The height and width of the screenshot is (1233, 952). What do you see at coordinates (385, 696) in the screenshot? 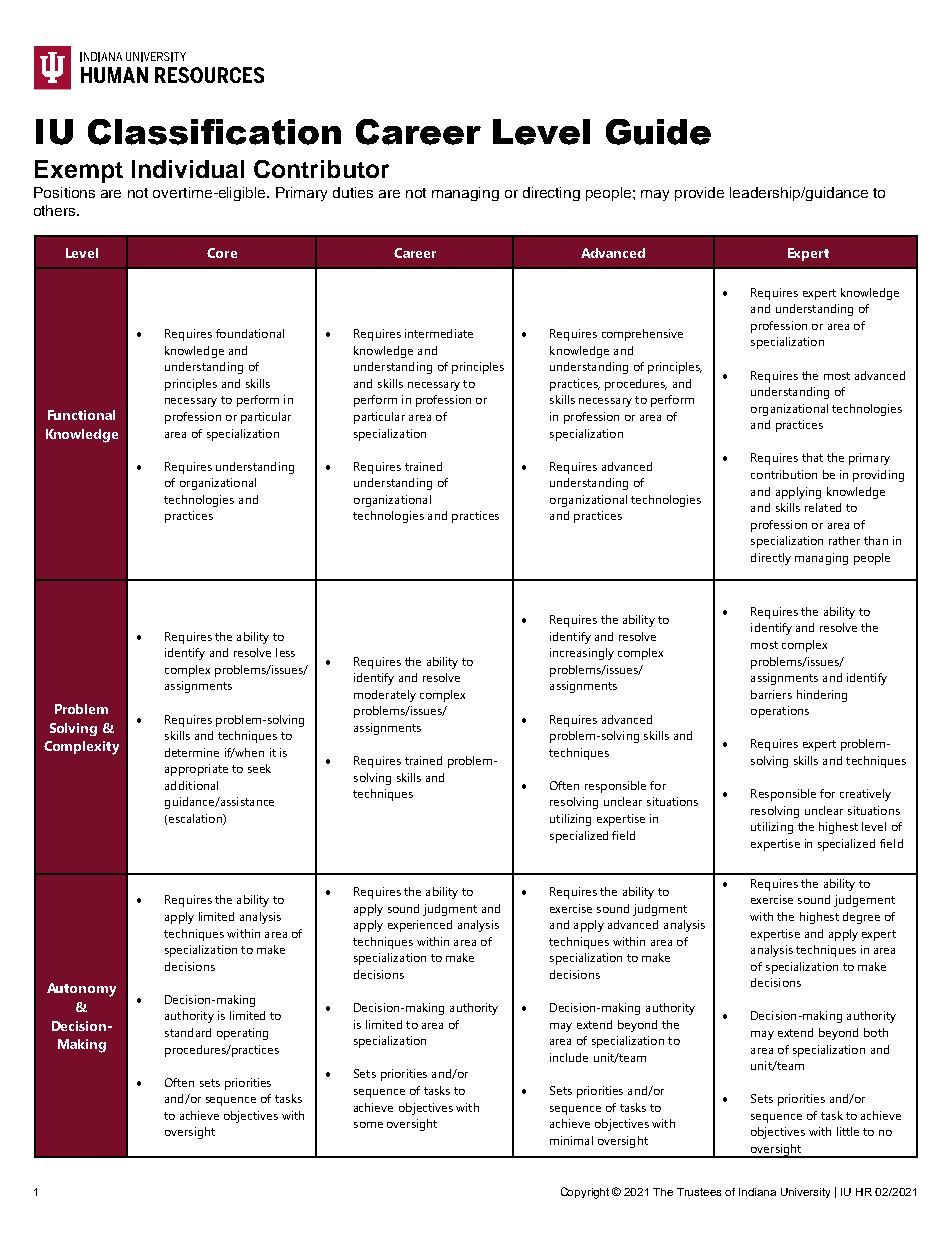
I see `moderately` at bounding box center [385, 696].
